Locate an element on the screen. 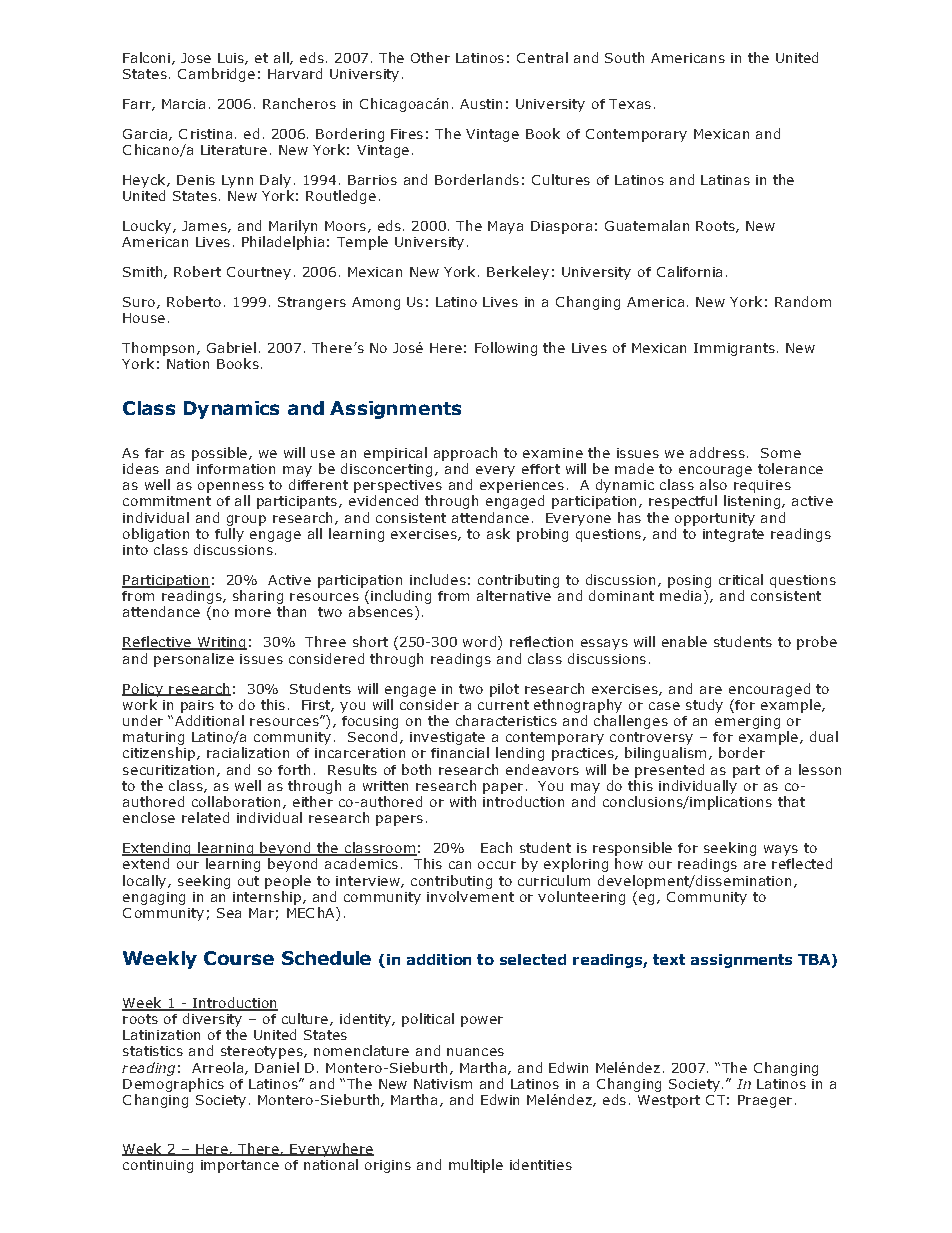  Texas is located at coordinates (630, 104).
